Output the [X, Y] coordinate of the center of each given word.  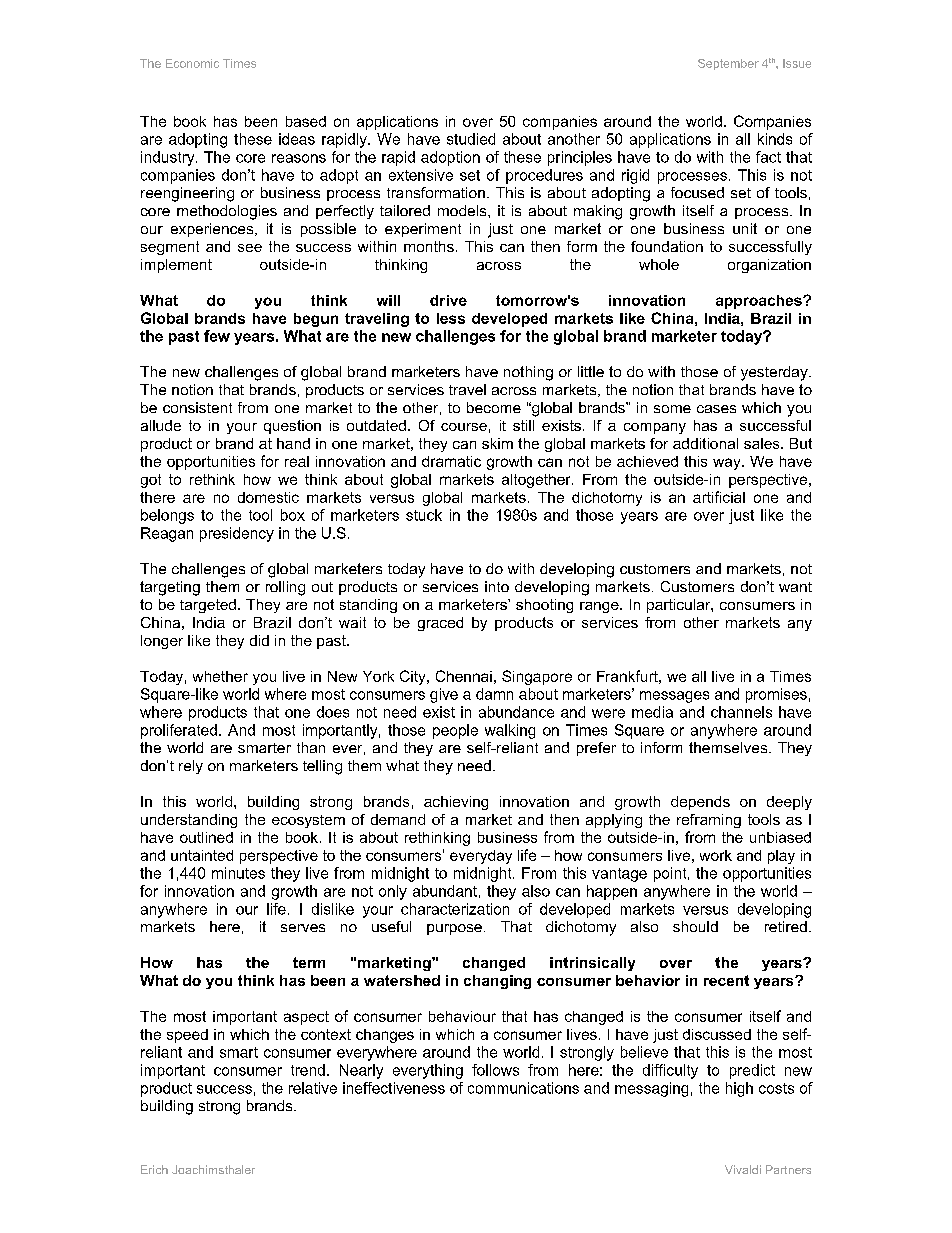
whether [220, 676]
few [217, 336]
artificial [719, 497]
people [455, 731]
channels [741, 712]
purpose [454, 929]
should [695, 926]
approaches [760, 302]
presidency [237, 534]
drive [448, 300]
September [728, 64]
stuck [424, 515]
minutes [238, 873]
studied [471, 139]
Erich [154, 1169]
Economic [192, 63]
